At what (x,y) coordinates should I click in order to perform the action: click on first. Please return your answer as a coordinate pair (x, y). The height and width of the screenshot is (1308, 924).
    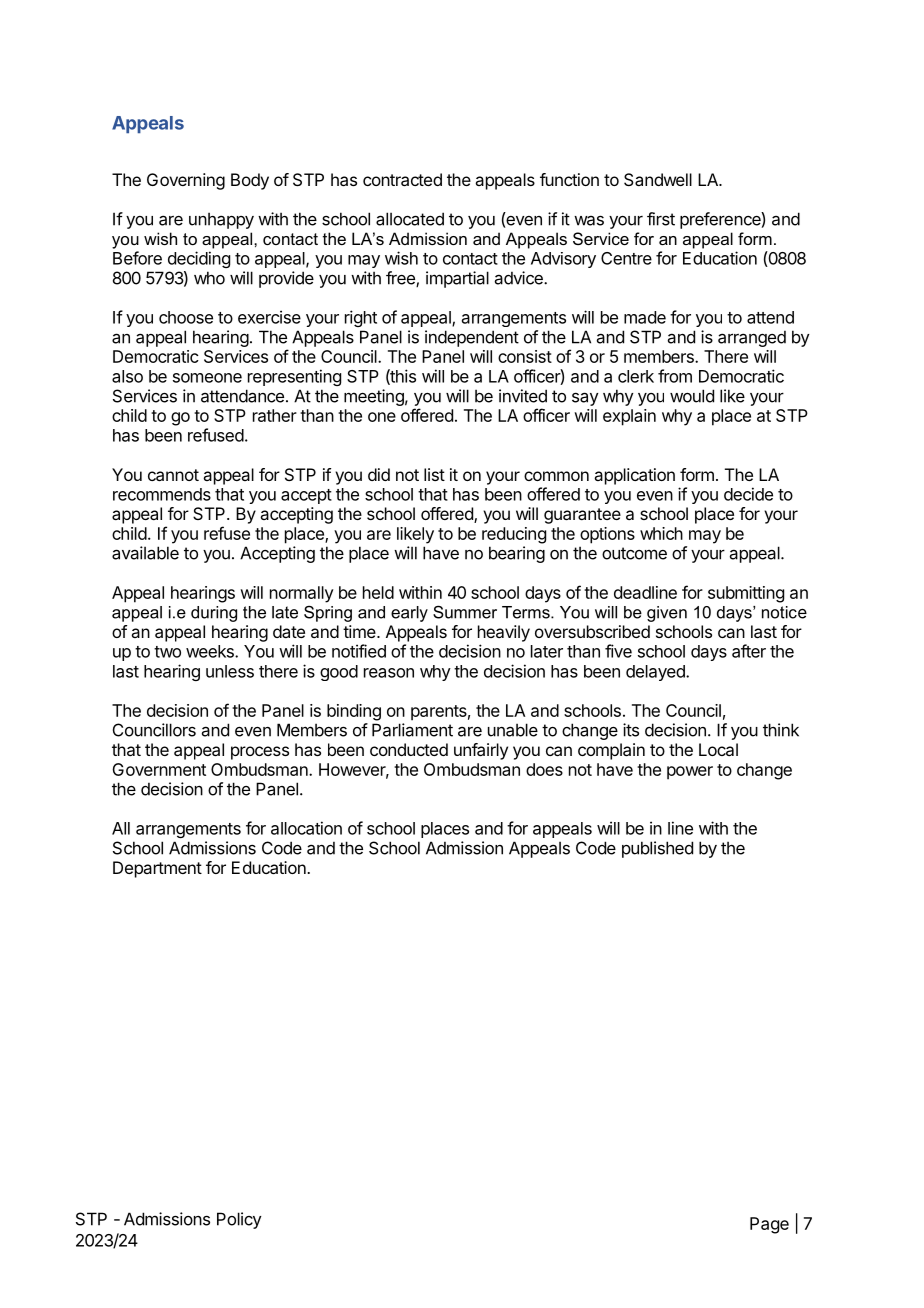
    Looking at the image, I should click on (661, 219).
